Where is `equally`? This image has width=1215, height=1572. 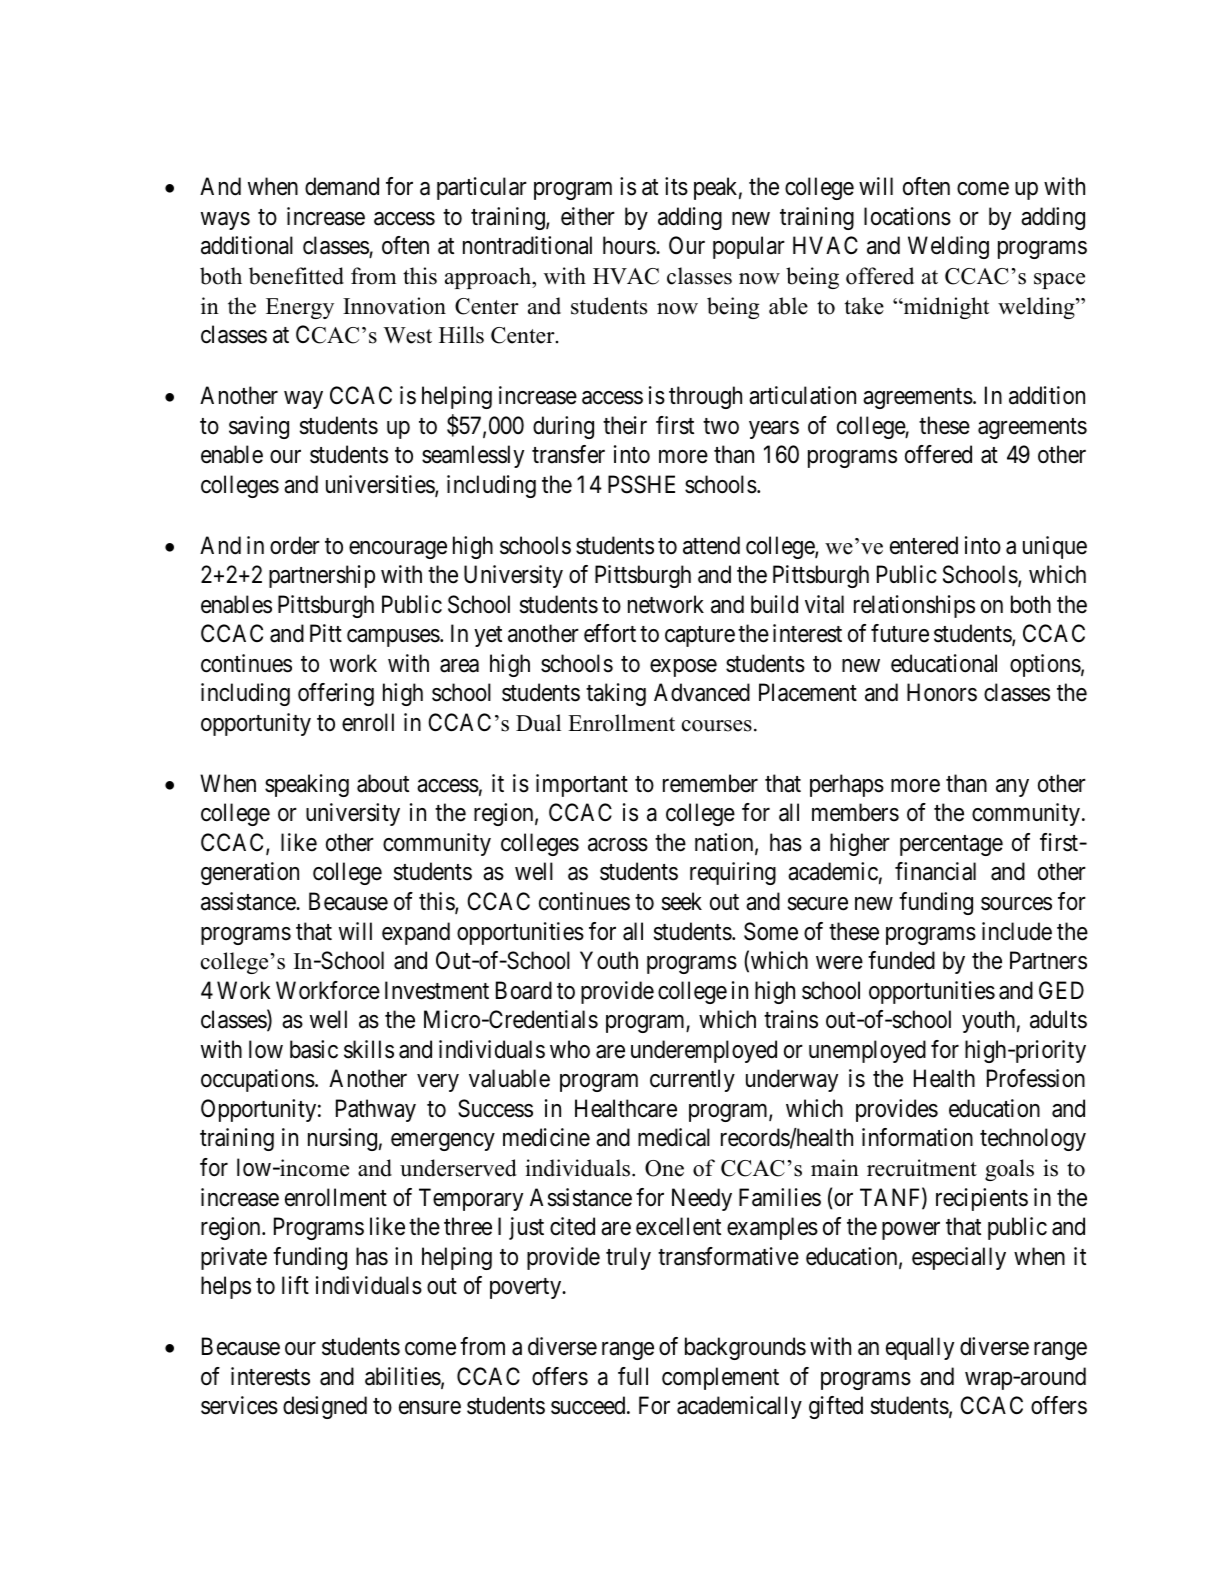
equally is located at coordinates (920, 1348).
